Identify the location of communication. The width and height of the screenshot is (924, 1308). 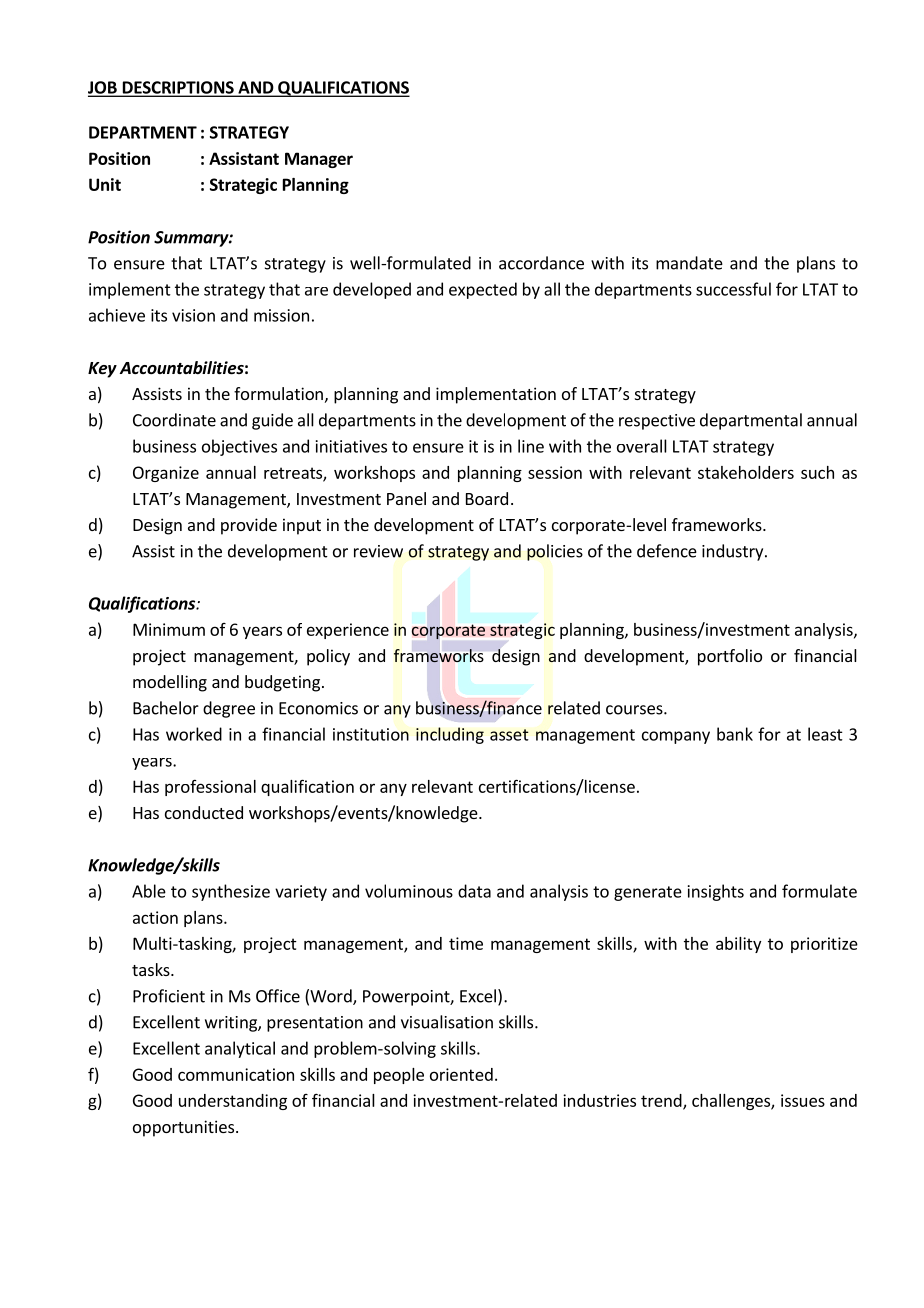
(236, 1074).
